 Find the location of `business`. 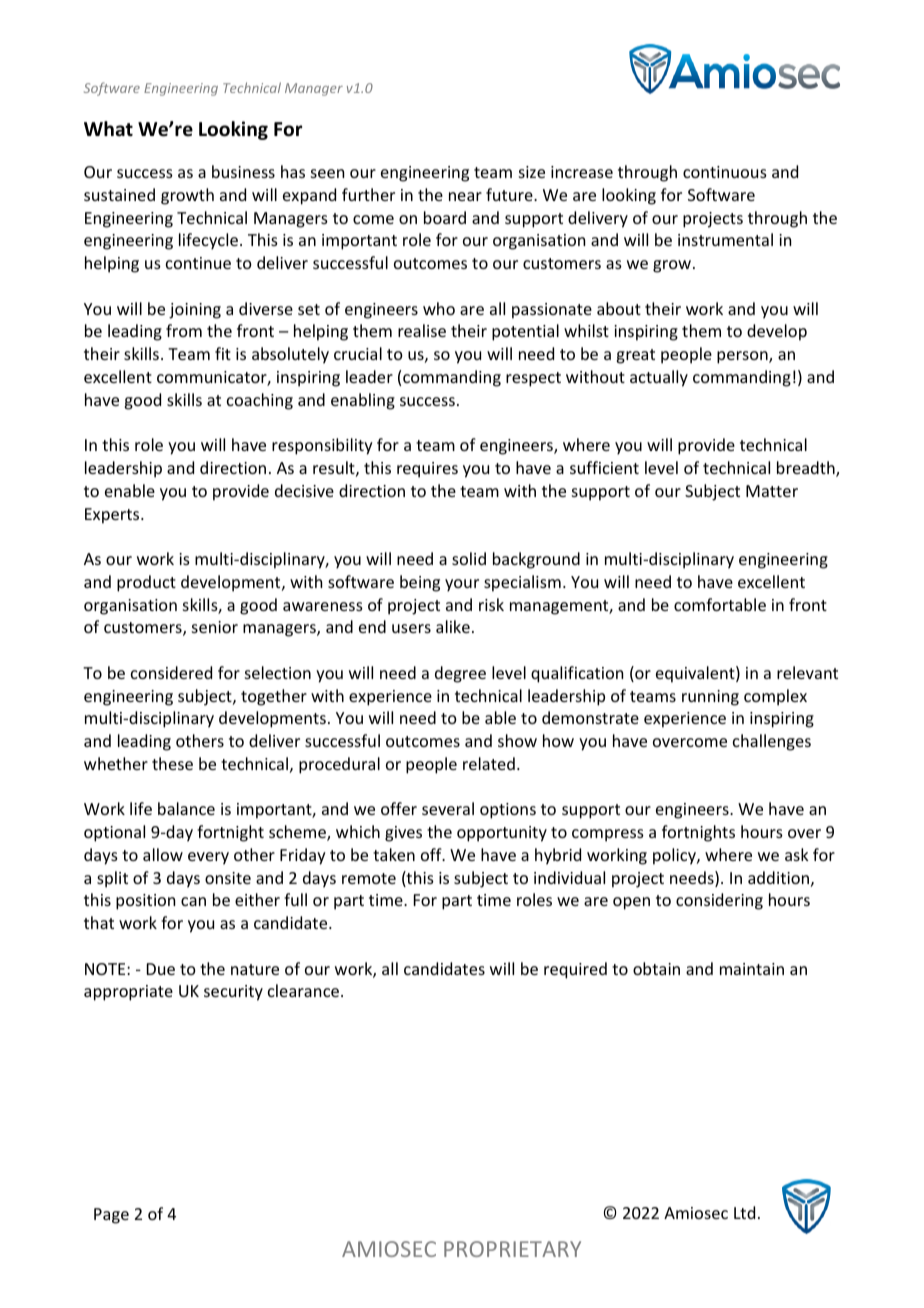

business is located at coordinates (243, 171).
